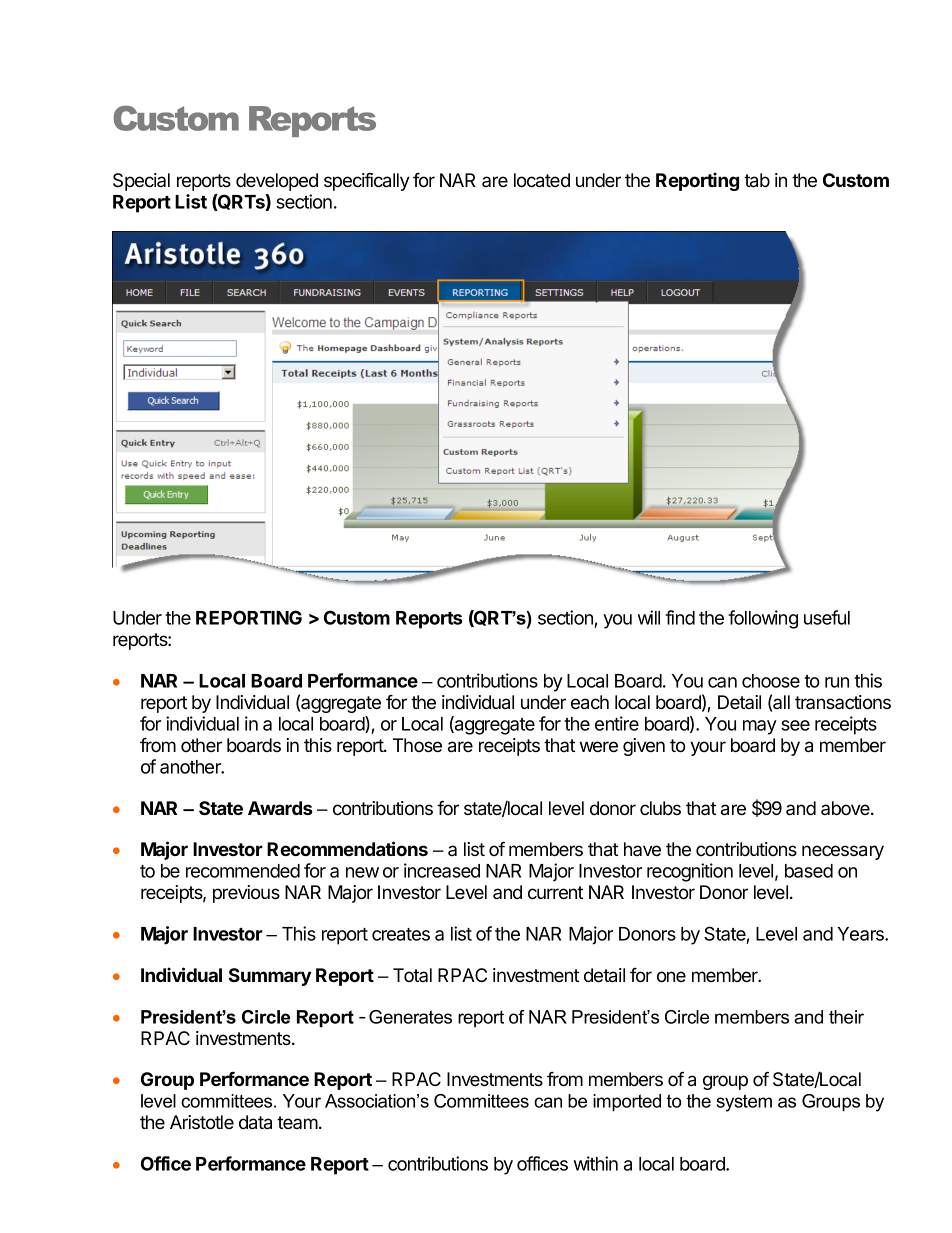 The width and height of the screenshot is (952, 1233). What do you see at coordinates (280, 808) in the screenshot?
I see `Awards` at bounding box center [280, 808].
